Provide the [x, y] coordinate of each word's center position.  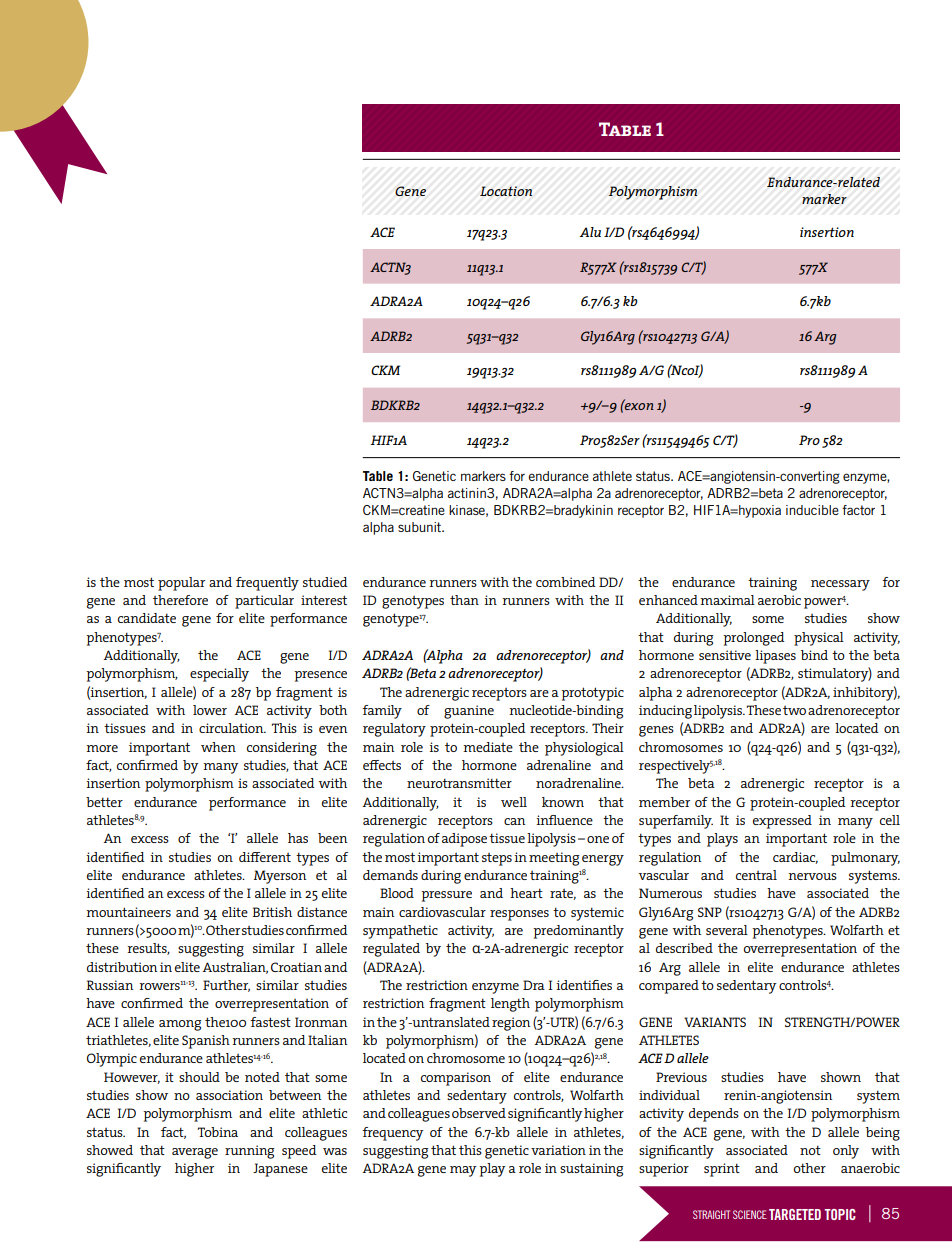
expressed [782, 822]
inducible [812, 510]
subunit [421, 527]
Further [226, 986]
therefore [180, 600]
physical [819, 639]
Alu [590, 232]
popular [181, 584]
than [464, 600]
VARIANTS [715, 1022]
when [218, 747]
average [195, 1153]
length [510, 1005]
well [514, 802]
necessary [840, 585]
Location [506, 191]
